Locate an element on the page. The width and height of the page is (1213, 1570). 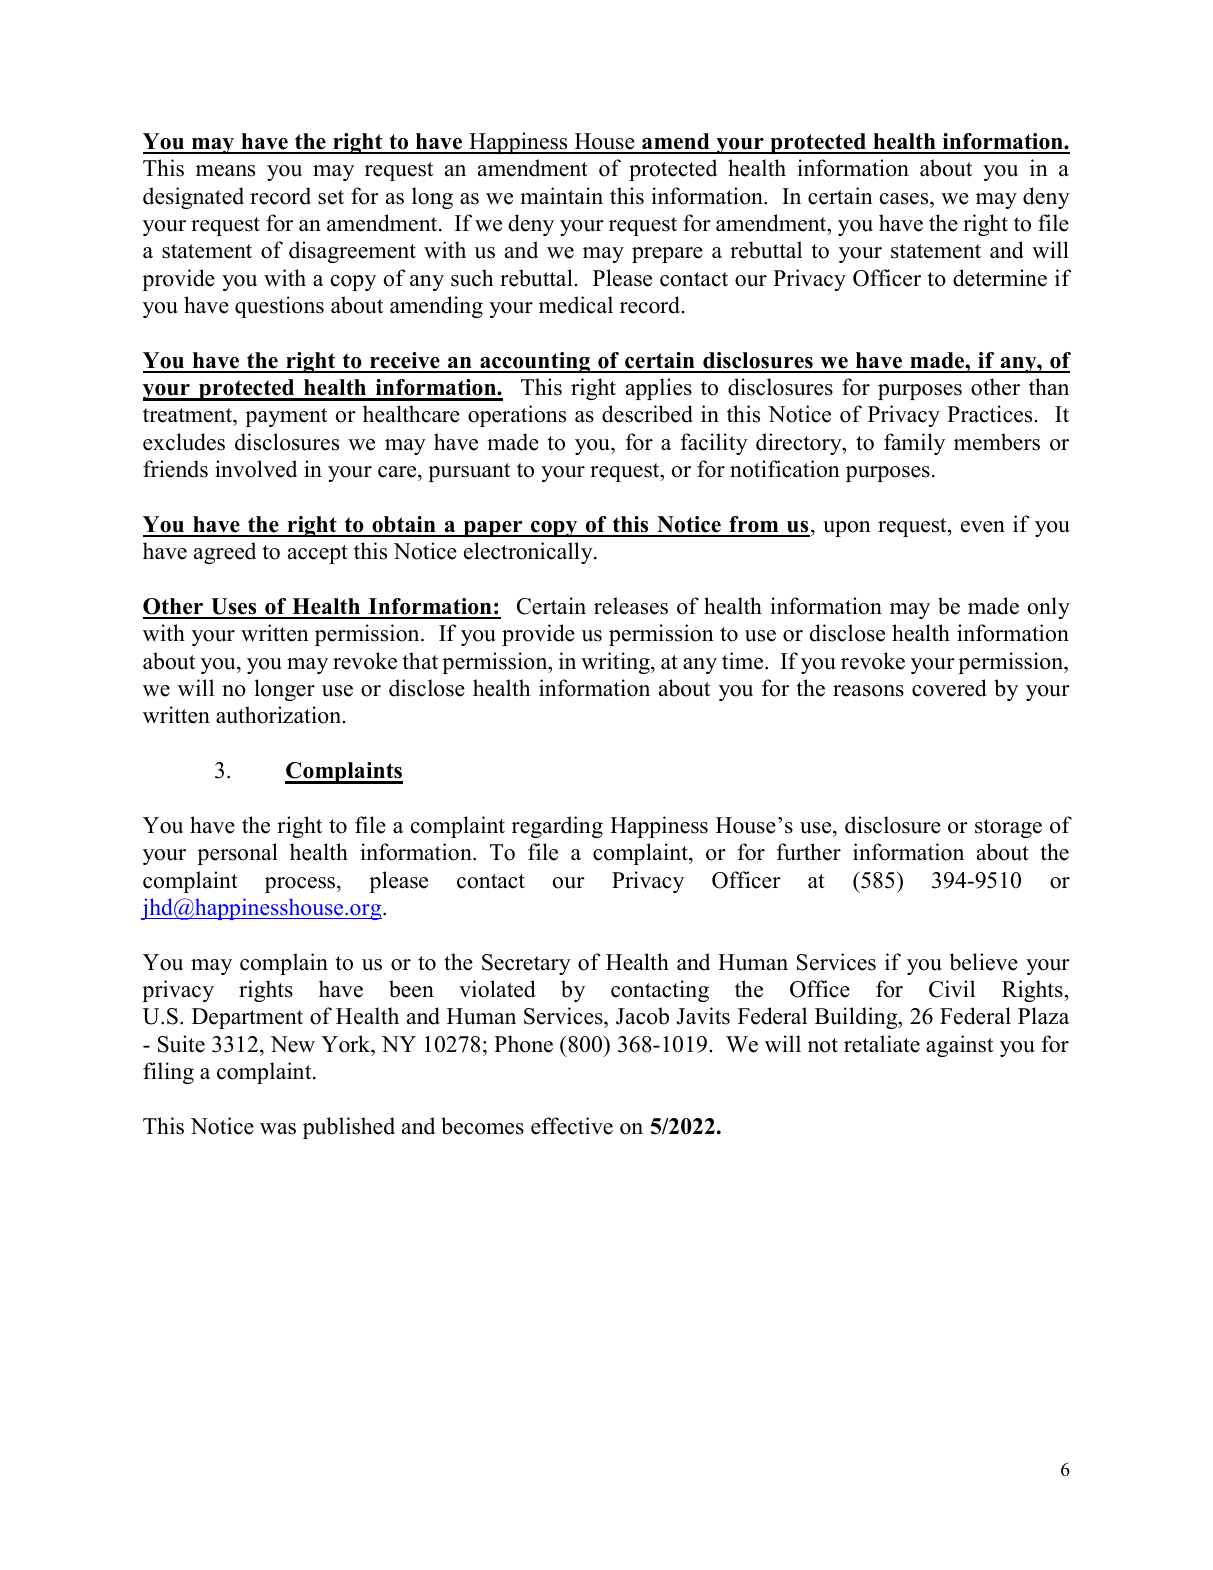
even is located at coordinates (983, 527).
